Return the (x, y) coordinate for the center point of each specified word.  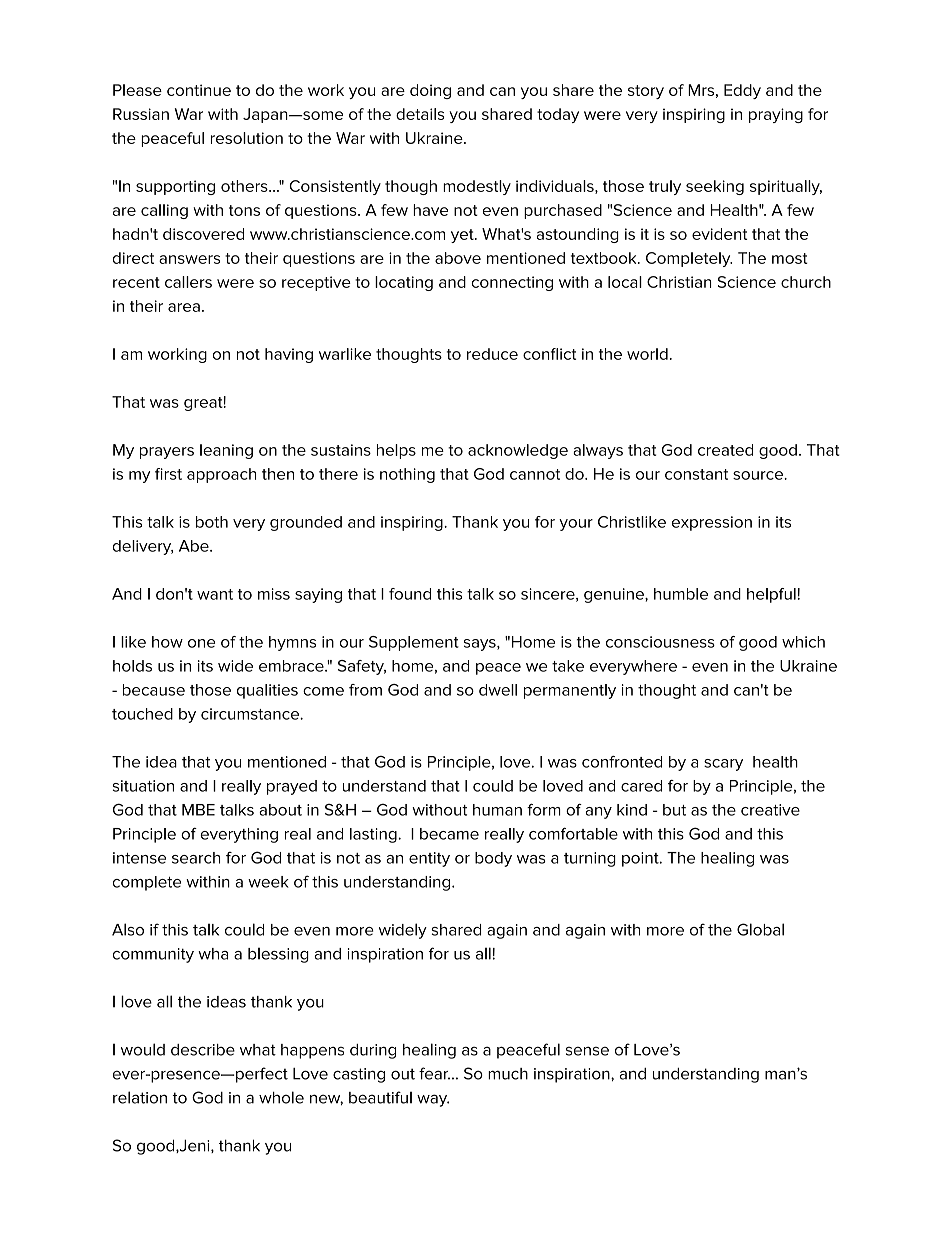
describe (203, 1050)
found (410, 594)
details (420, 114)
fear (434, 1073)
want (215, 594)
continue (199, 90)
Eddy (742, 91)
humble (681, 594)
